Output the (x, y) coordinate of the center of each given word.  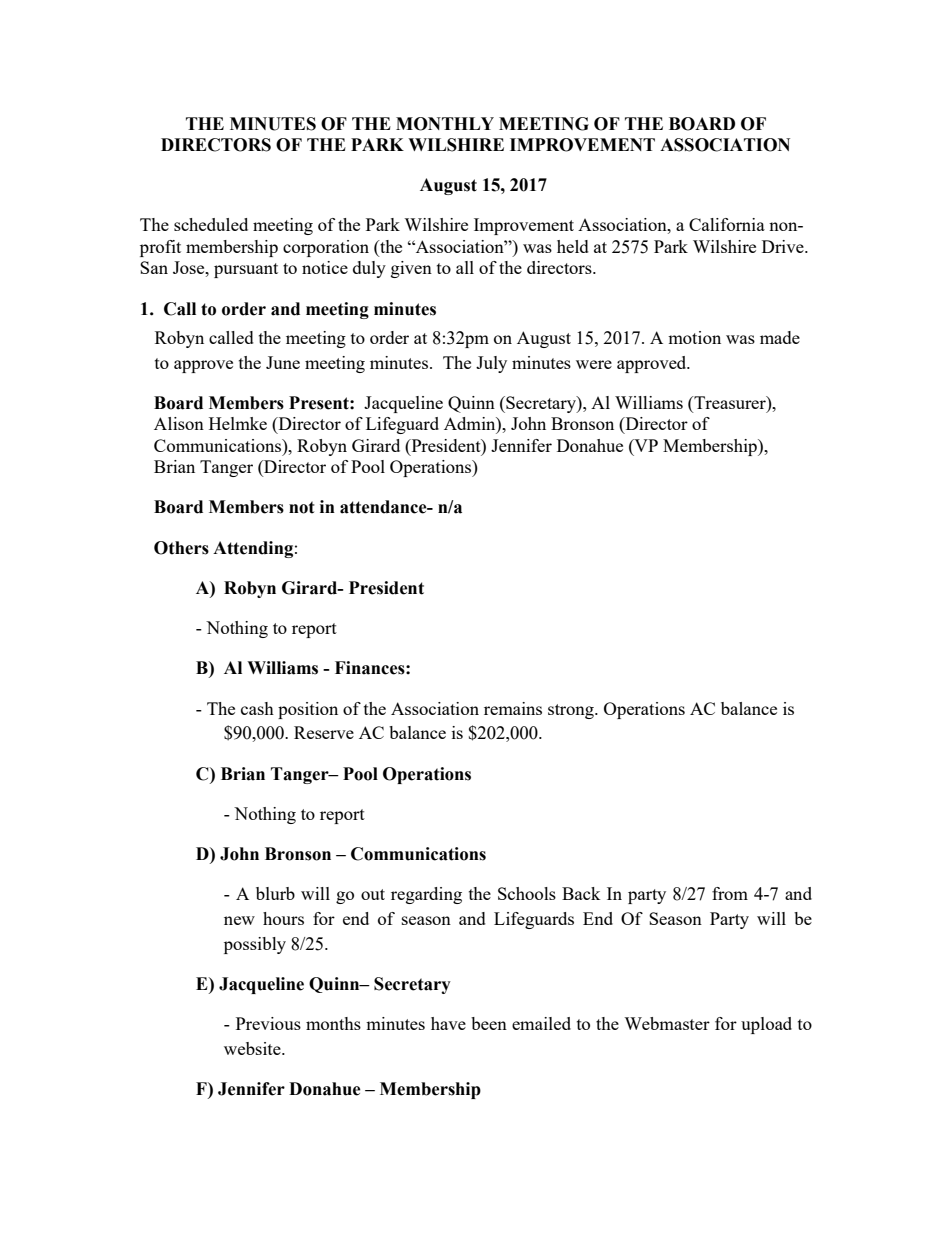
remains (513, 708)
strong (572, 711)
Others (181, 548)
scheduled (211, 224)
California (727, 224)
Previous (268, 1023)
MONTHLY (445, 124)
